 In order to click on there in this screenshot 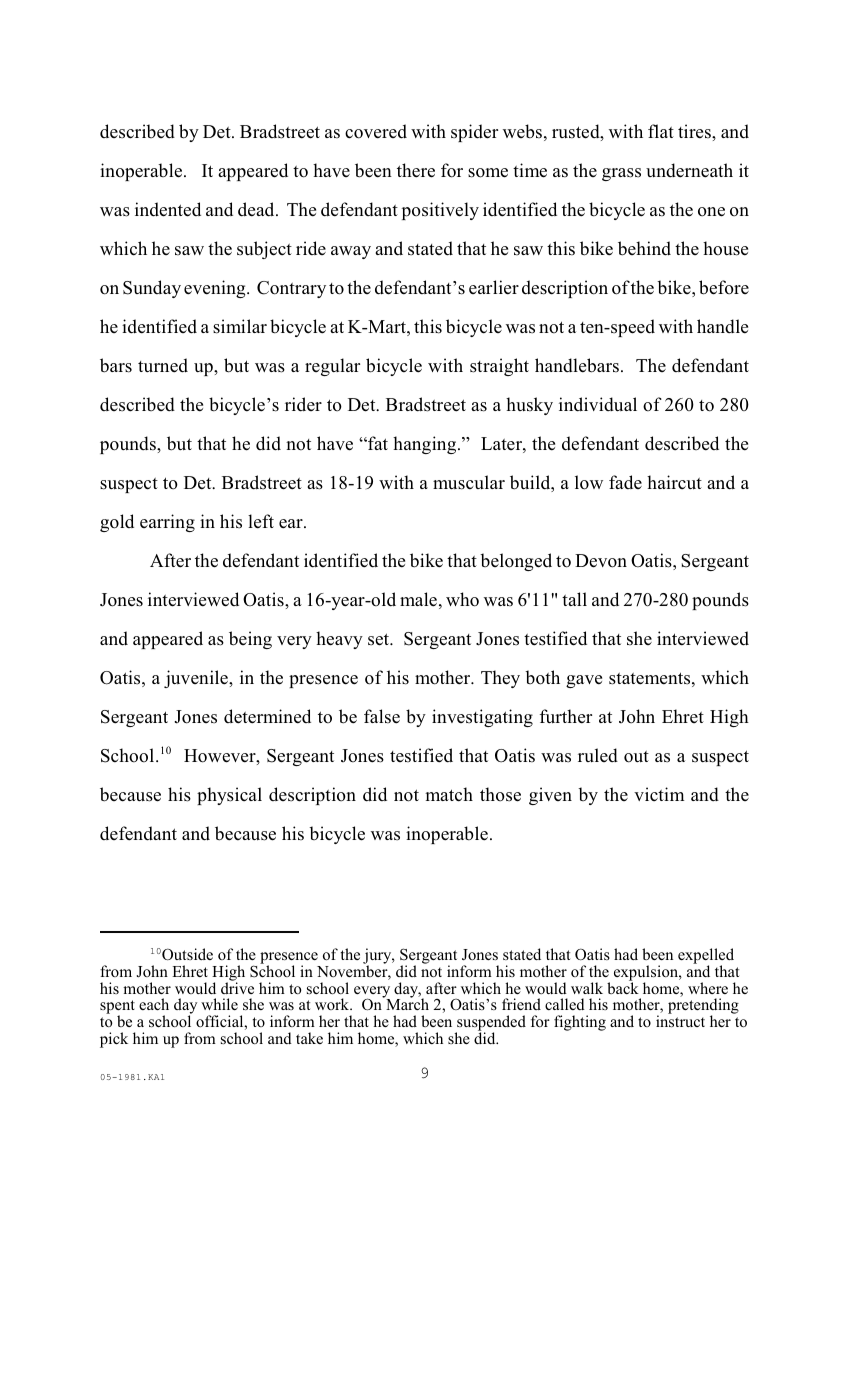, I will do `click(416, 170)`.
